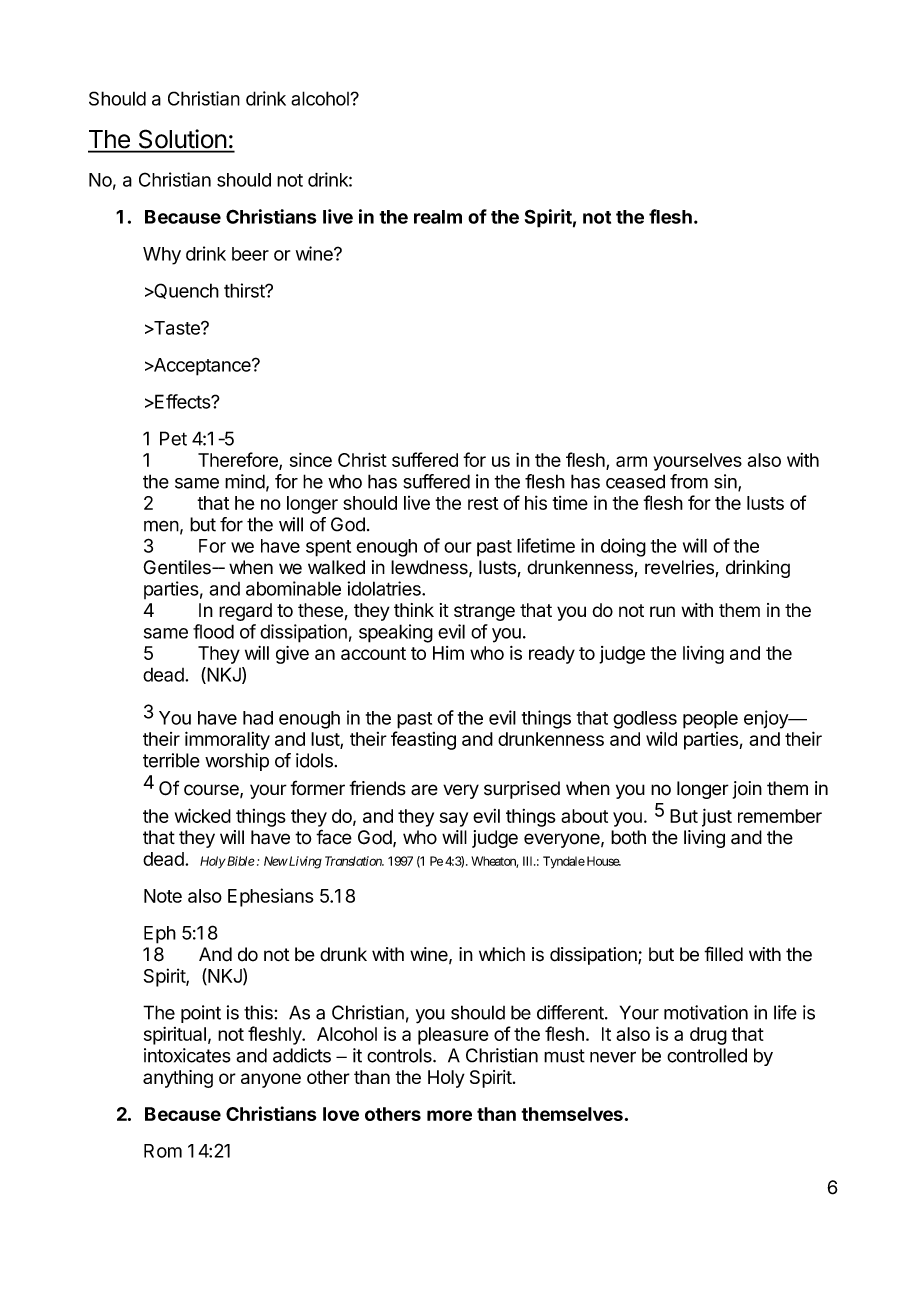 The width and height of the screenshot is (924, 1308). I want to click on Him, so click(448, 653).
